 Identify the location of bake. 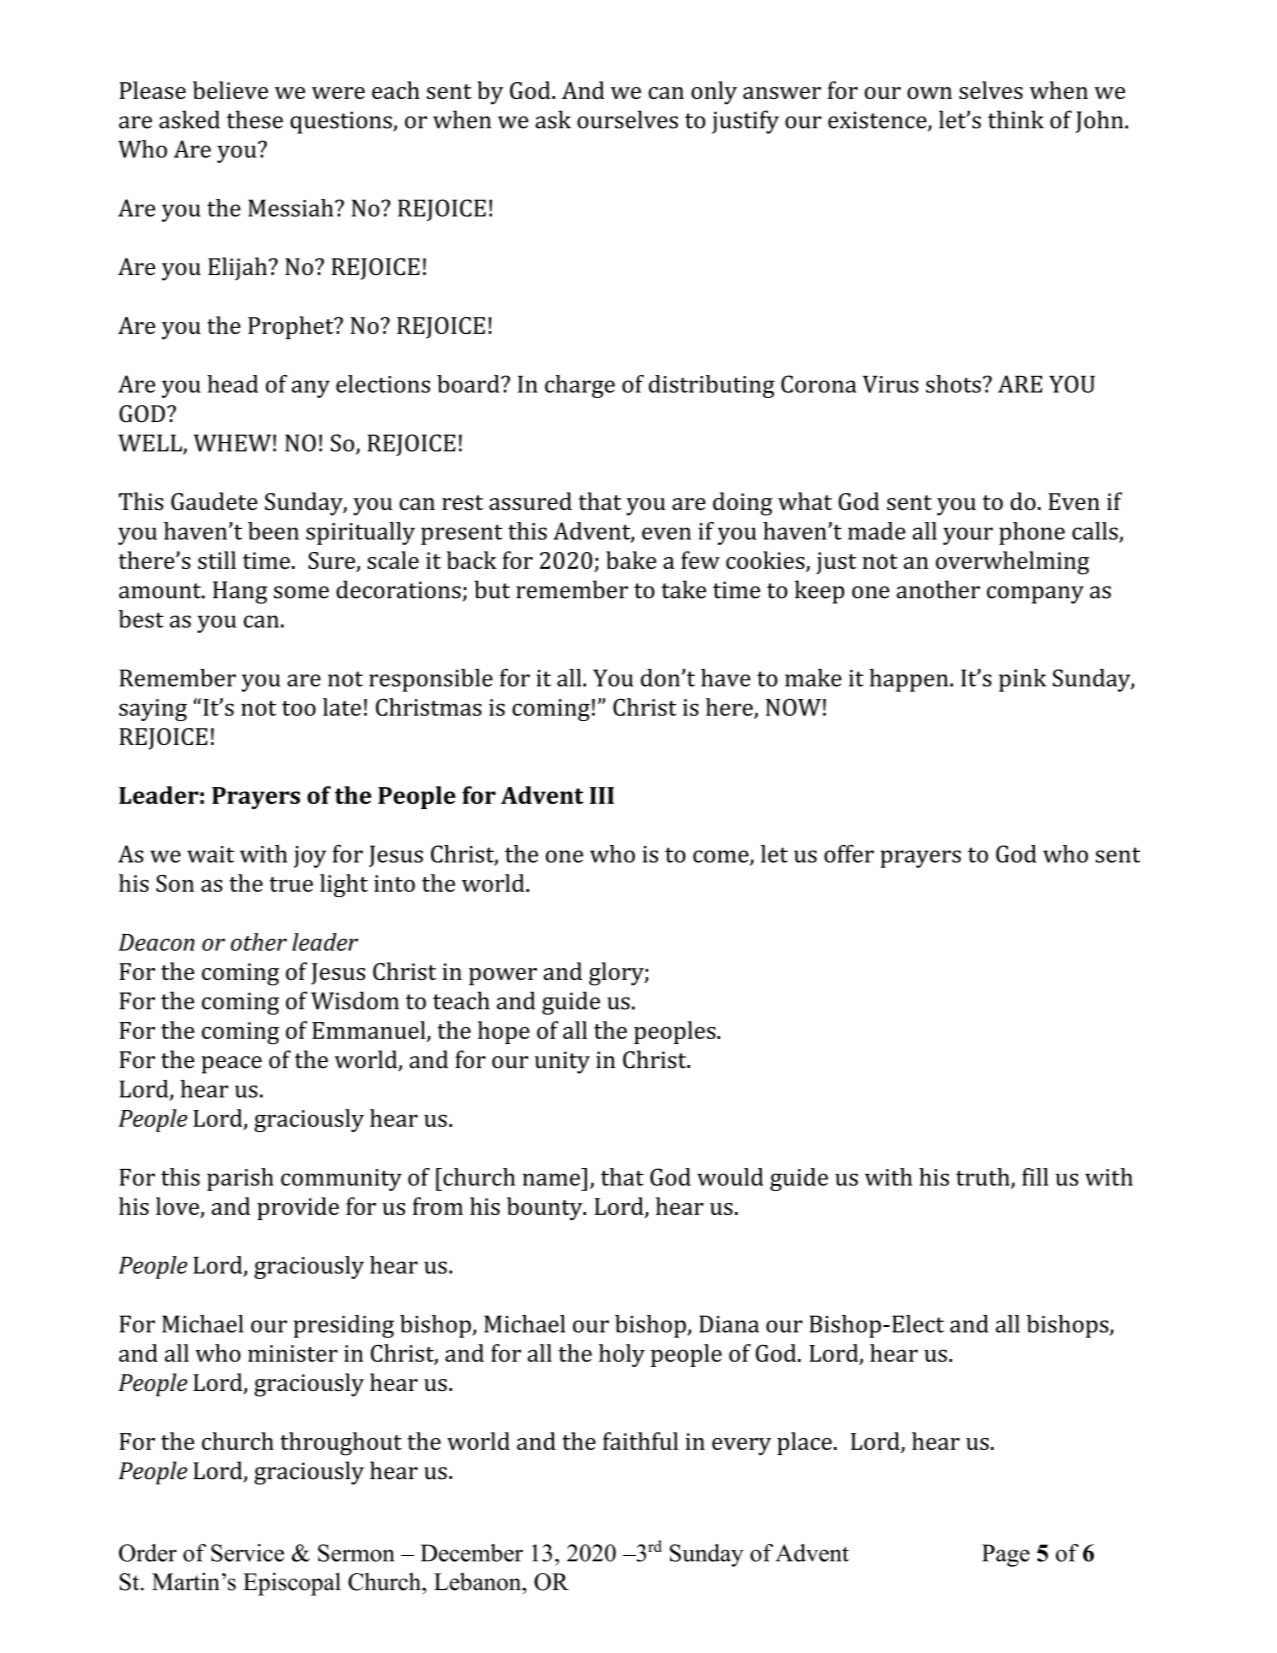
(631, 560).
